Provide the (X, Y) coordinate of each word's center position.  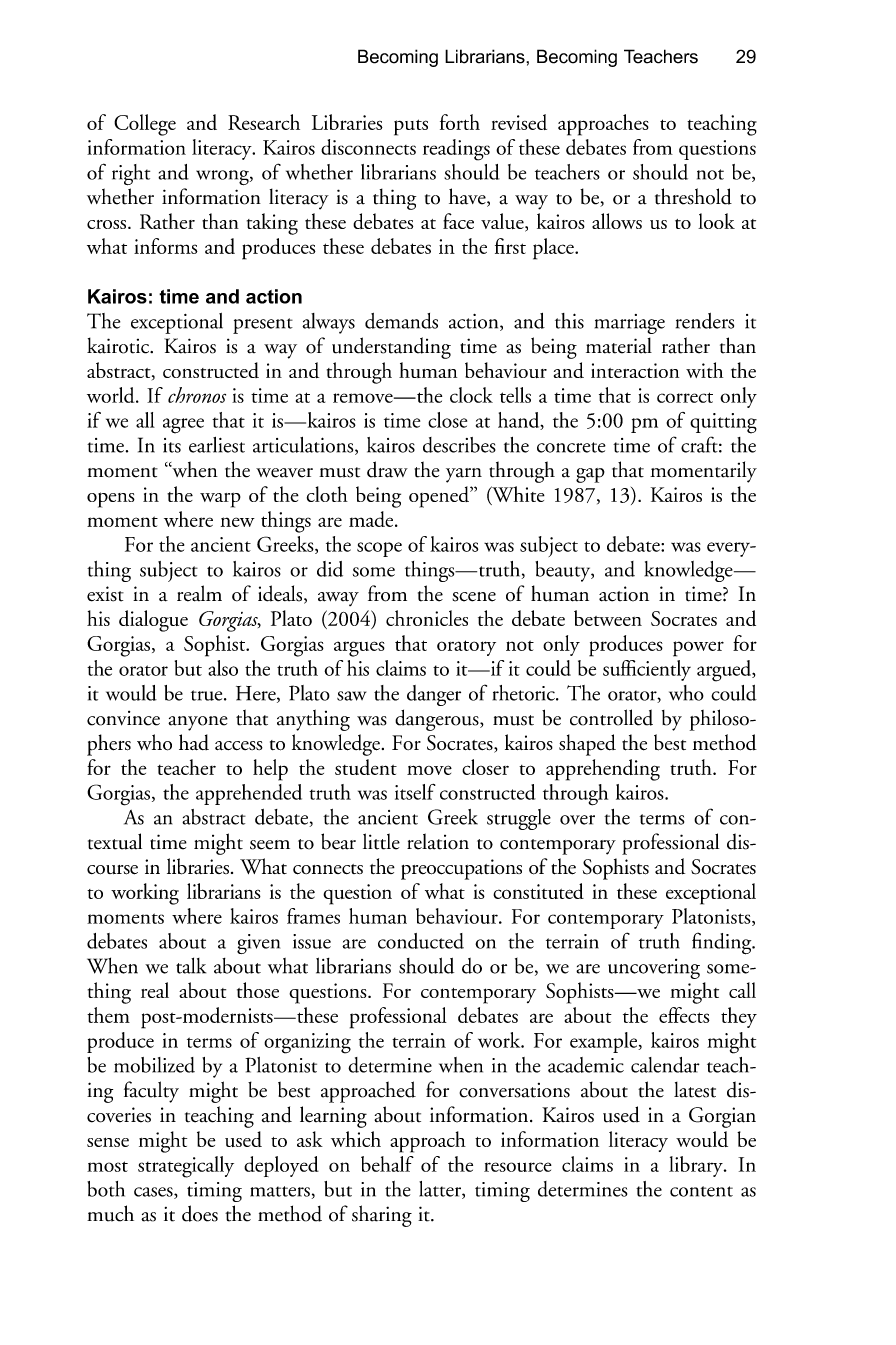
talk (191, 965)
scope (379, 549)
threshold (693, 196)
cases (154, 1193)
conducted (421, 941)
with (704, 370)
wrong (223, 177)
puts (411, 127)
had (194, 742)
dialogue (153, 621)
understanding (391, 348)
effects (684, 1015)
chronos (197, 395)
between (608, 618)
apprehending (603, 770)
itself (415, 792)
